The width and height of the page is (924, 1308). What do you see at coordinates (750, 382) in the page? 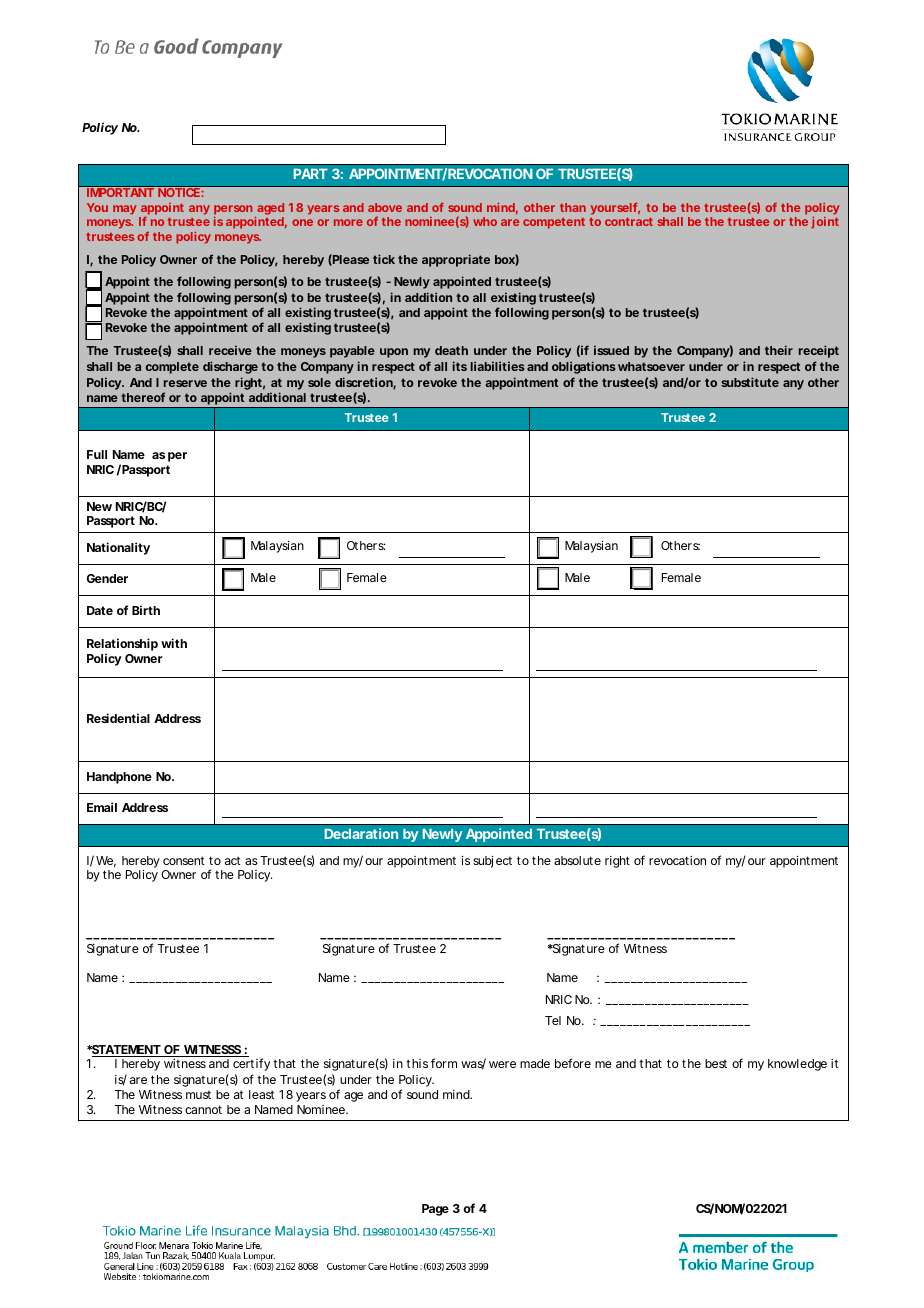
I see `substitute` at bounding box center [750, 382].
